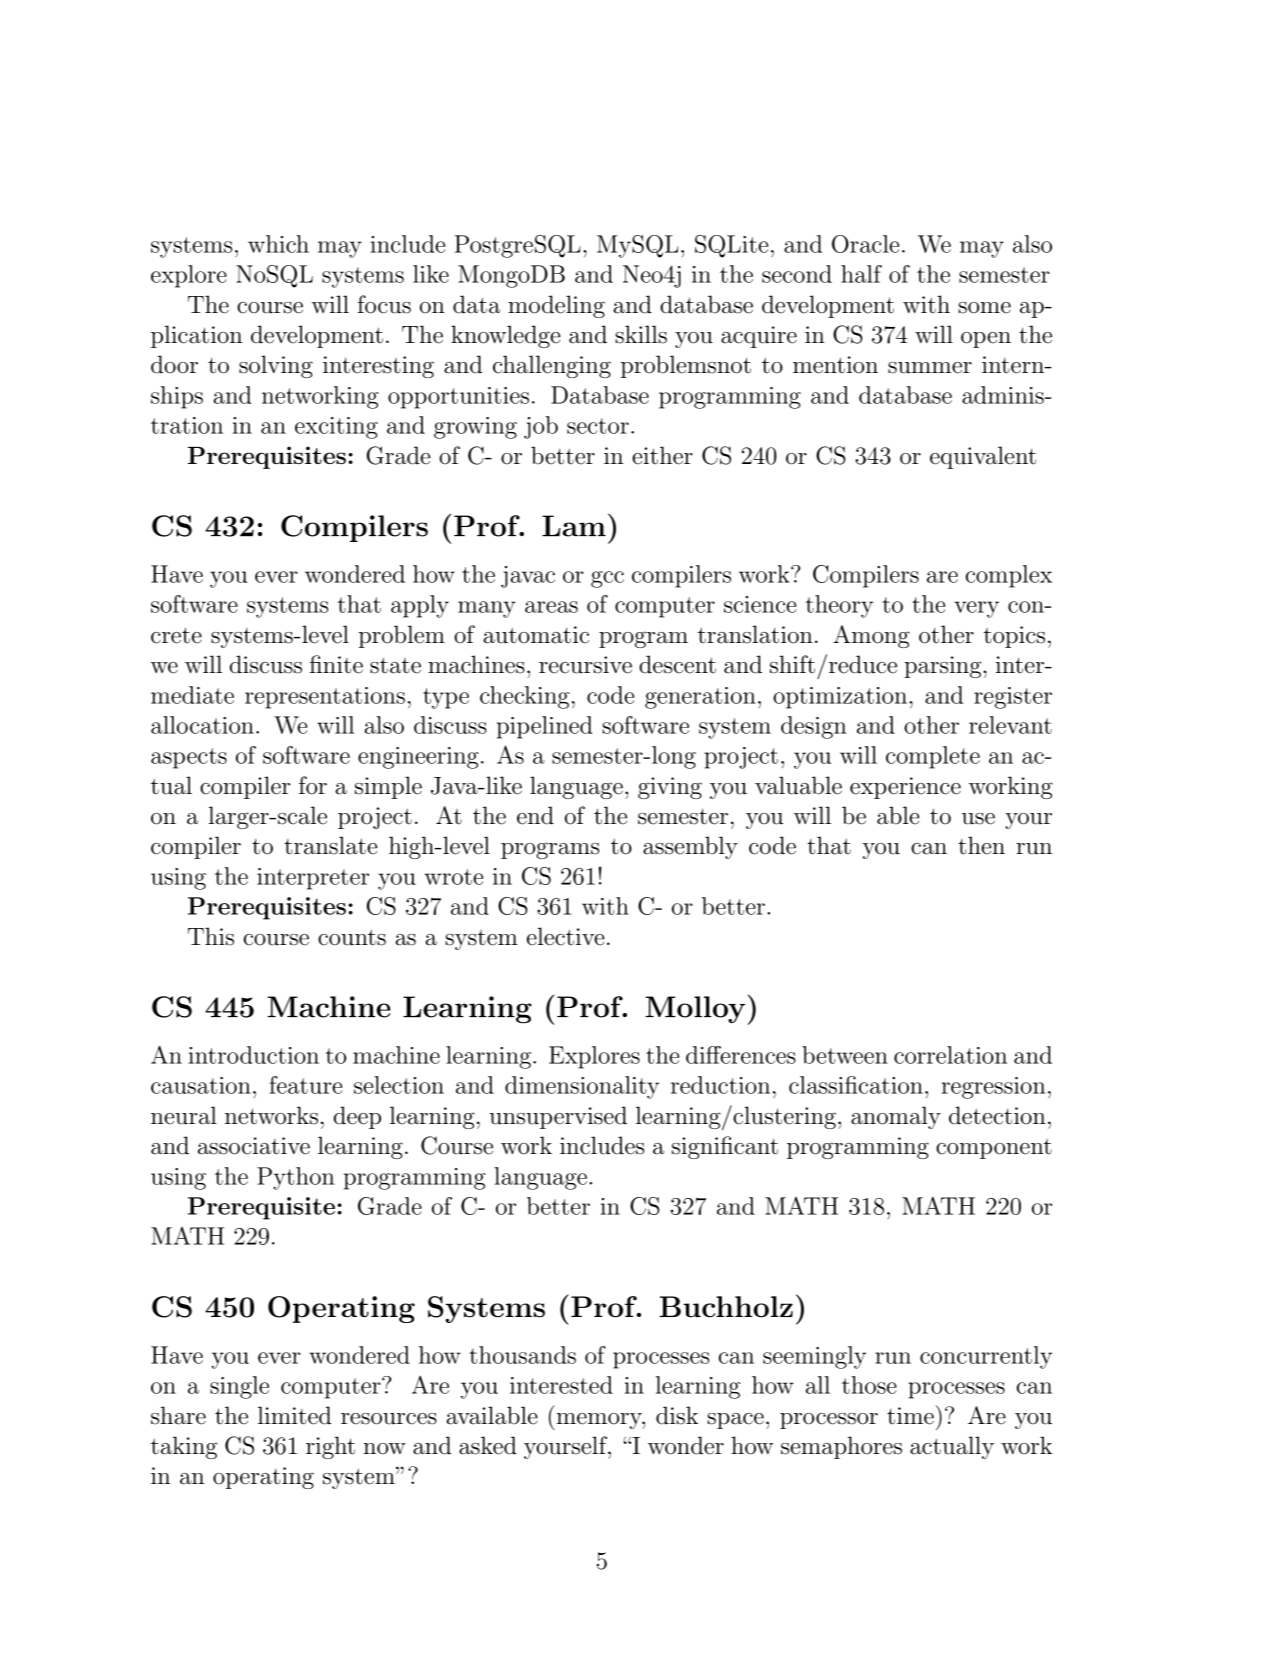 This screenshot has height=1655, width=1279. Describe the element at coordinates (254, 1055) in the screenshot. I see `introduction` at that location.
